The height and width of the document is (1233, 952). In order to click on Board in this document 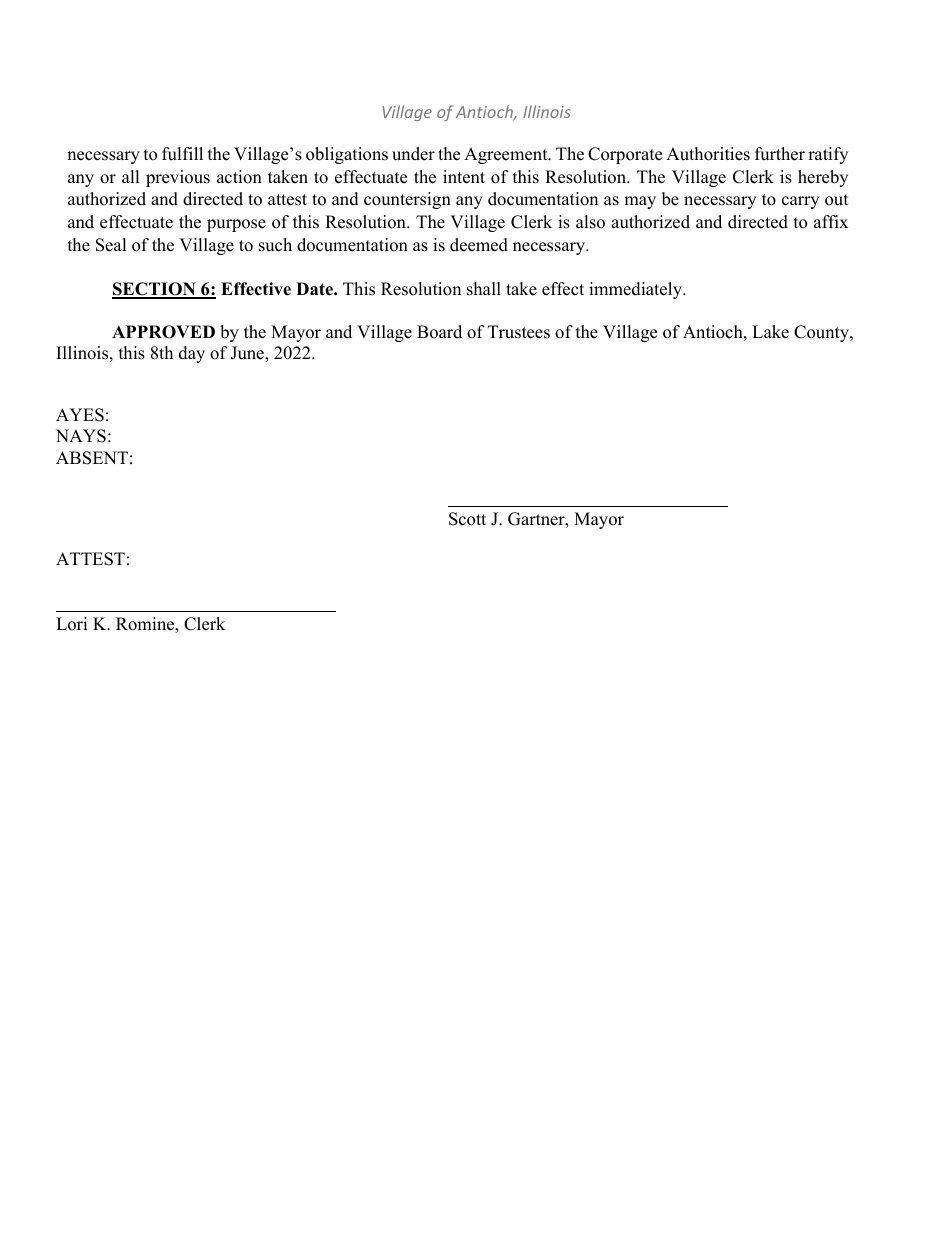, I will do `click(439, 332)`.
